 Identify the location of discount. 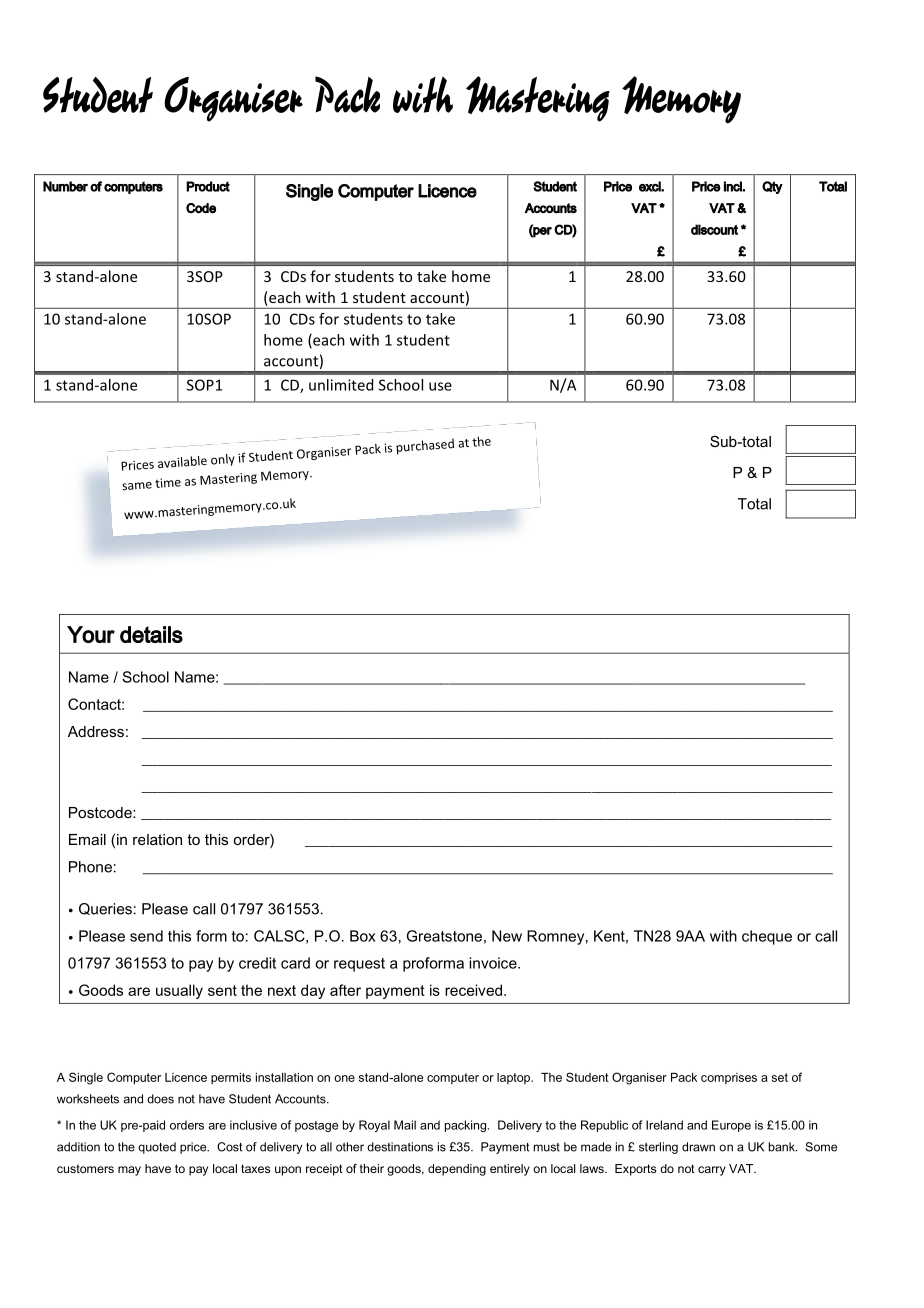
(714, 229).
